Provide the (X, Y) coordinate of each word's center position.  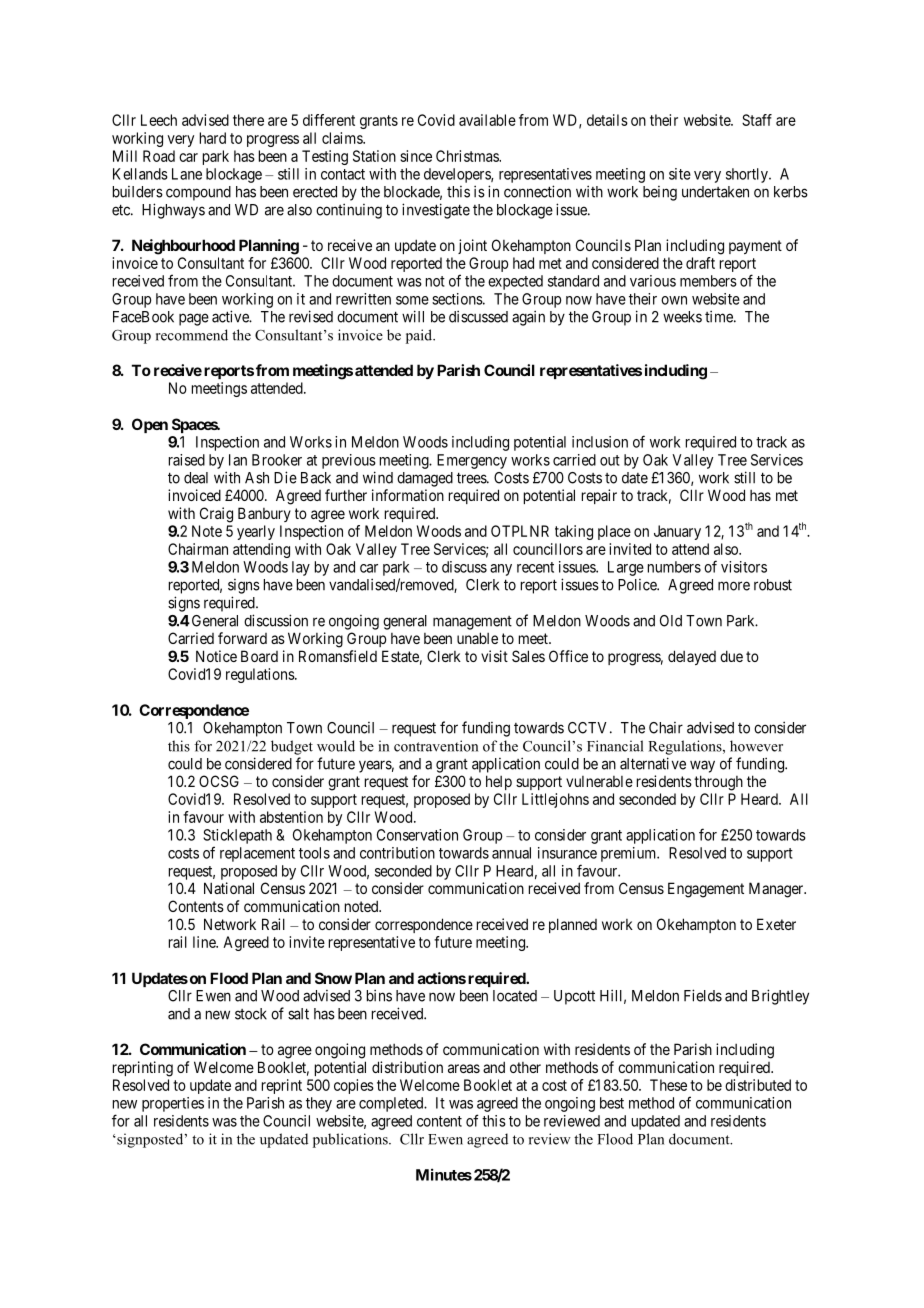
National (229, 888)
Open (150, 425)
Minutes (444, 1174)
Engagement (706, 890)
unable (477, 638)
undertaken (715, 192)
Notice (216, 656)
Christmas (468, 156)
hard (213, 138)
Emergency (472, 461)
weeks (682, 317)
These (668, 1085)
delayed (692, 657)
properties (173, 1104)
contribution (397, 853)
